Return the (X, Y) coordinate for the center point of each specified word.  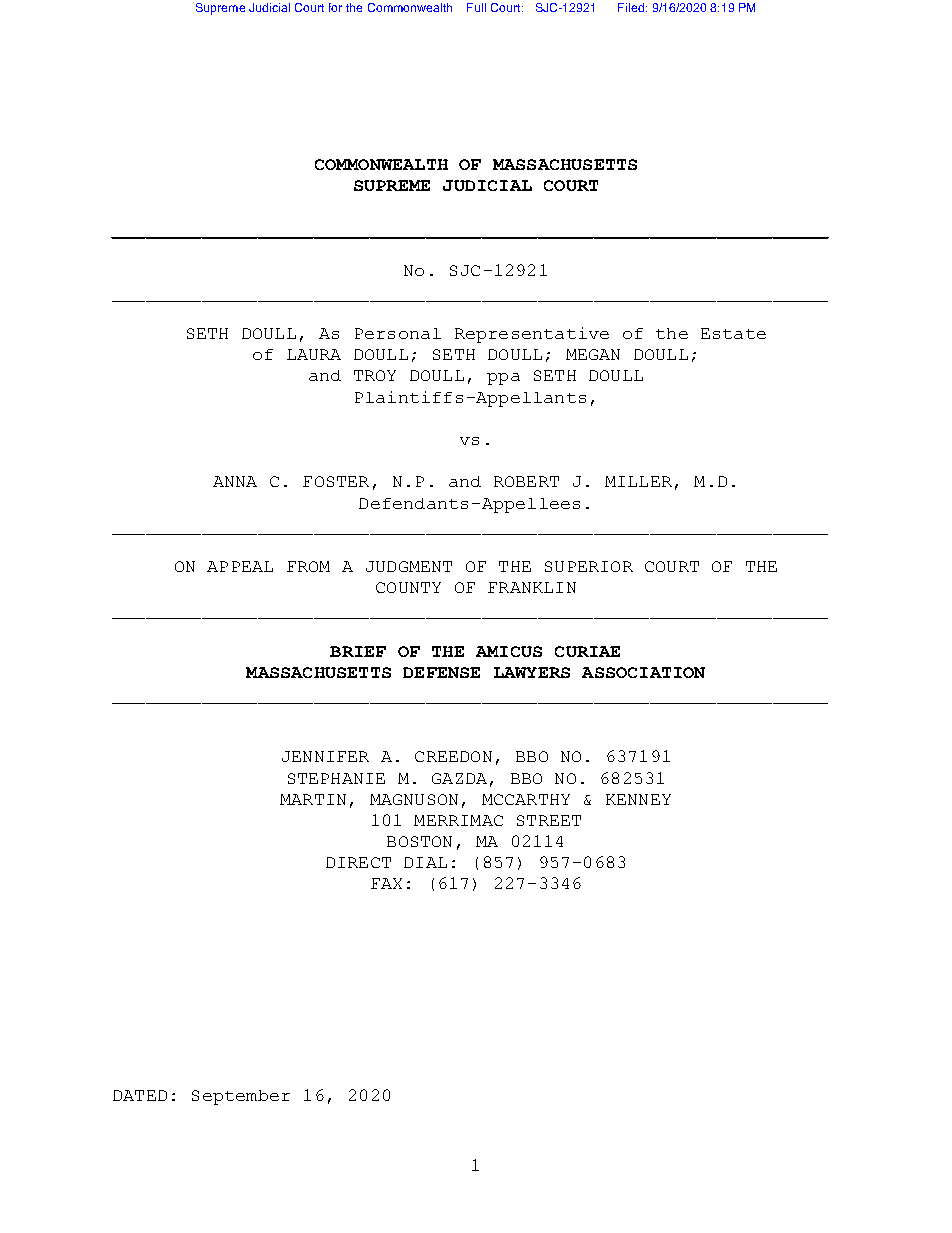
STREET (549, 820)
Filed (631, 7)
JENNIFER (325, 756)
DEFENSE (441, 672)
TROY (375, 375)
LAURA (314, 354)
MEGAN (593, 354)
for (335, 7)
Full (476, 7)
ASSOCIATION (643, 672)
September (241, 1097)
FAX (386, 883)
